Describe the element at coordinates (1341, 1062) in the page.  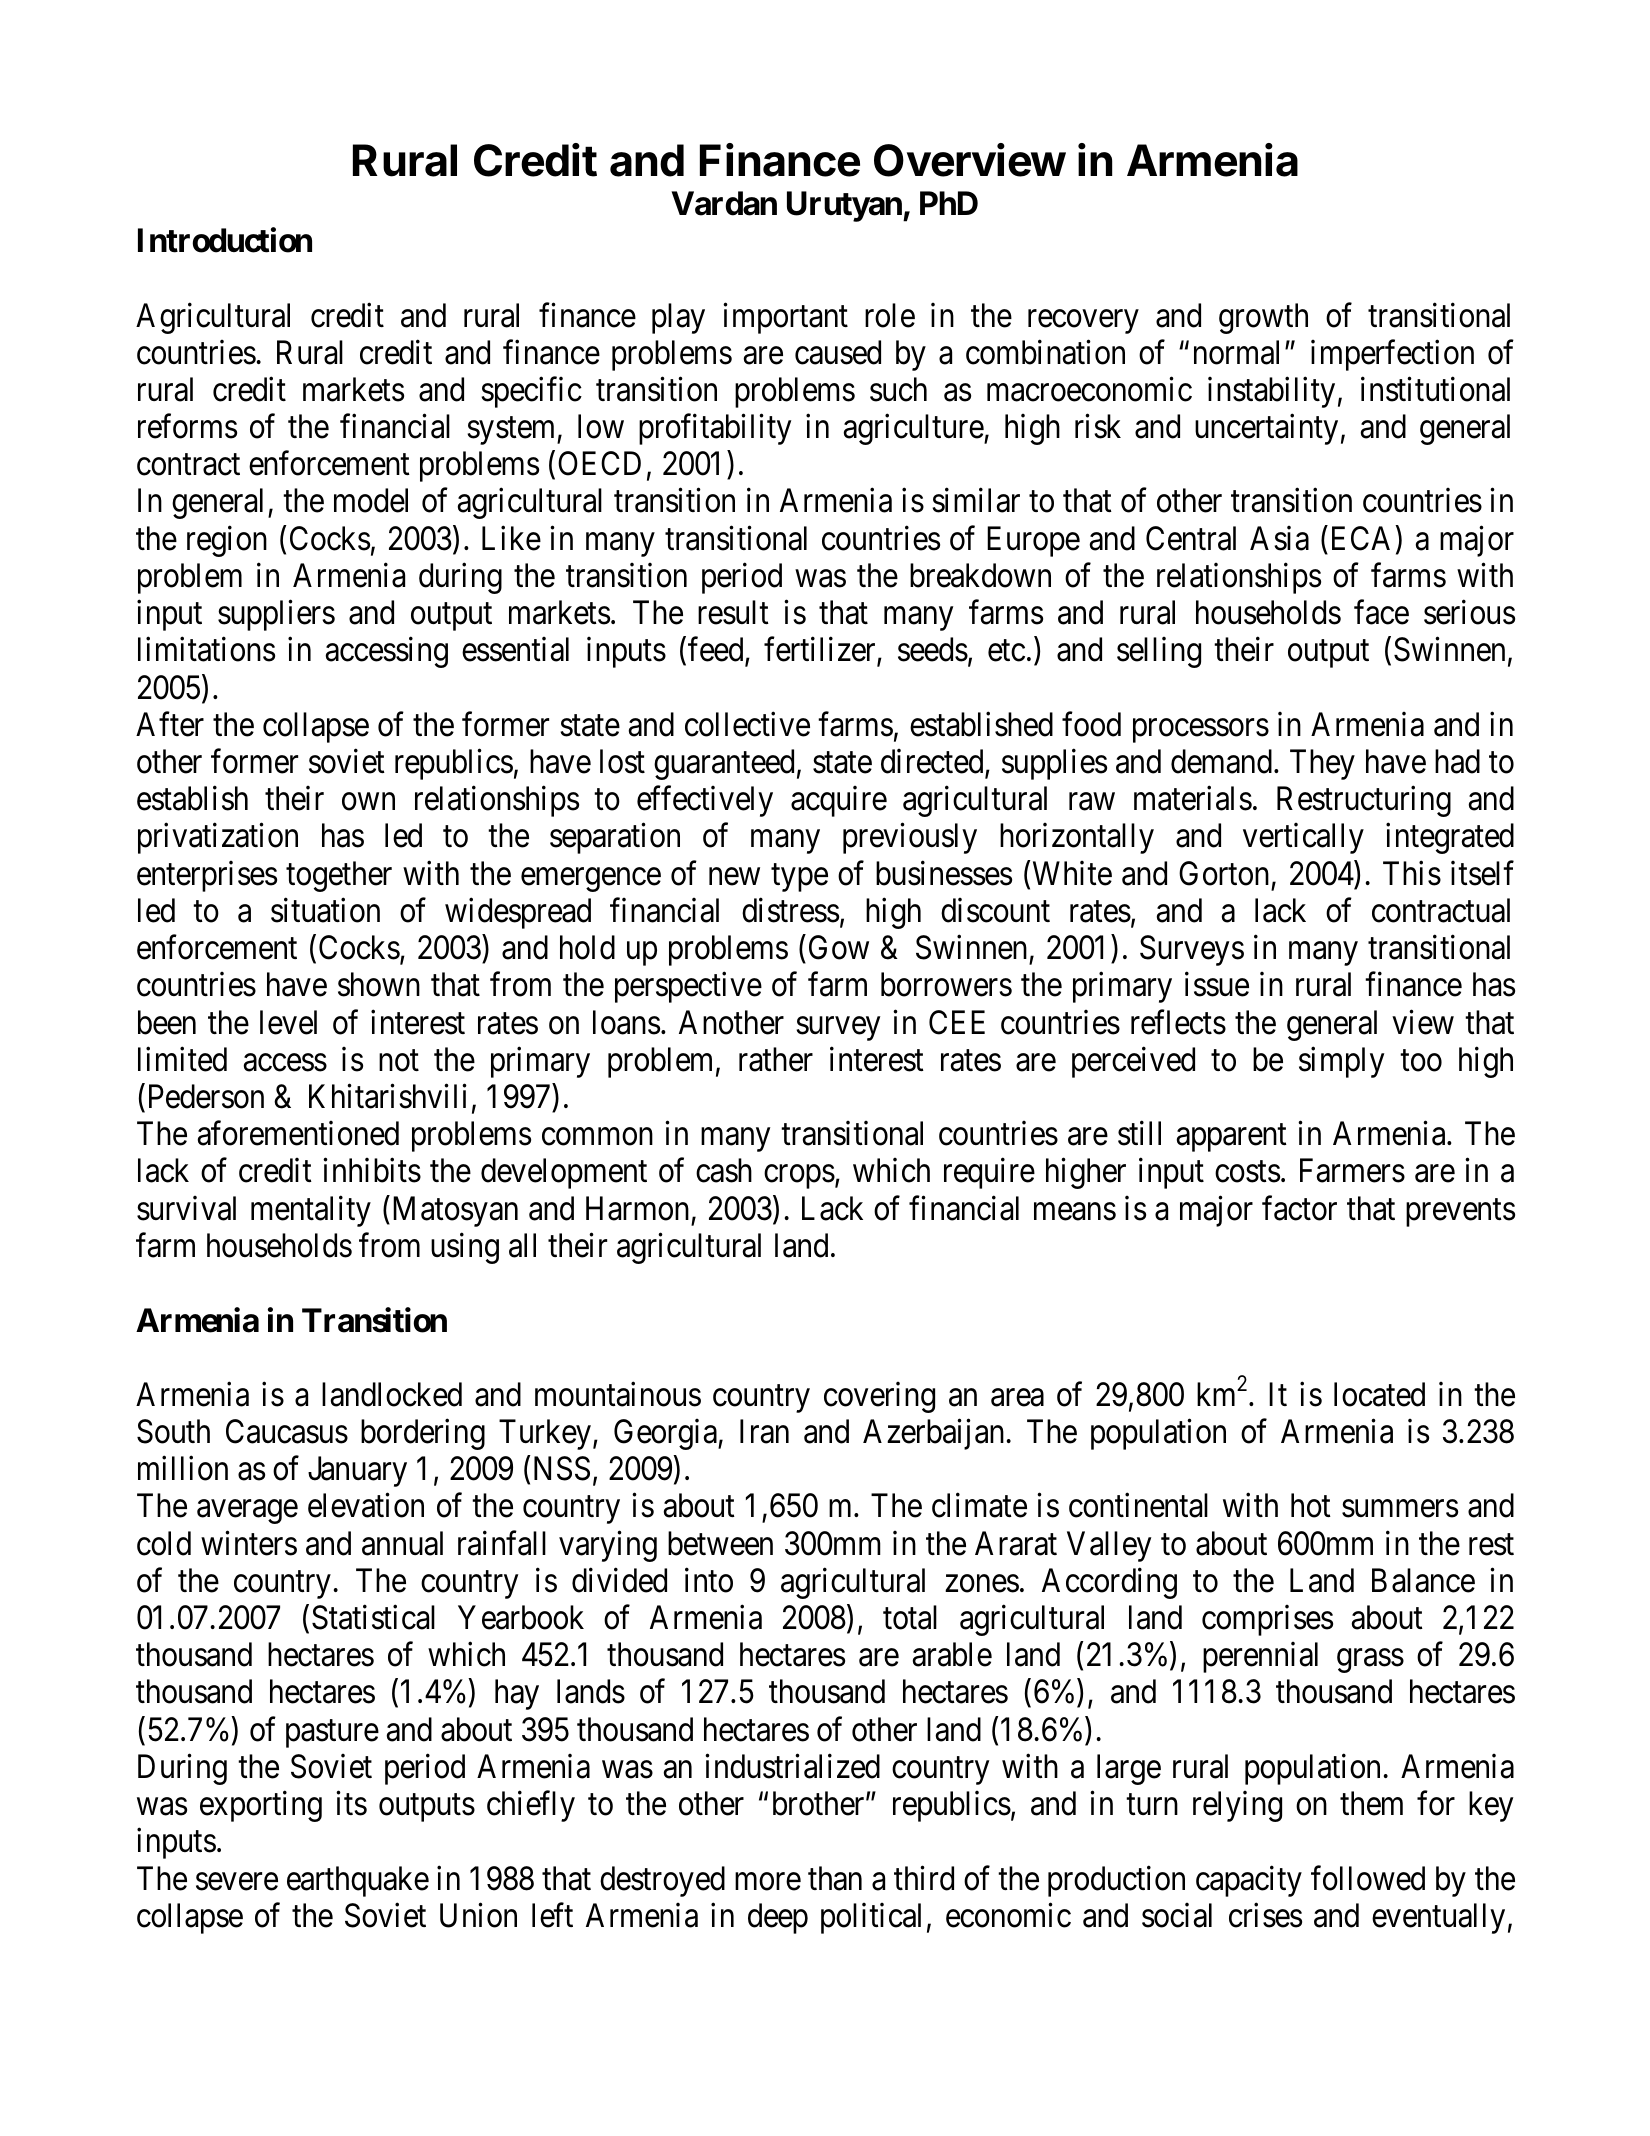
I see `simply` at that location.
